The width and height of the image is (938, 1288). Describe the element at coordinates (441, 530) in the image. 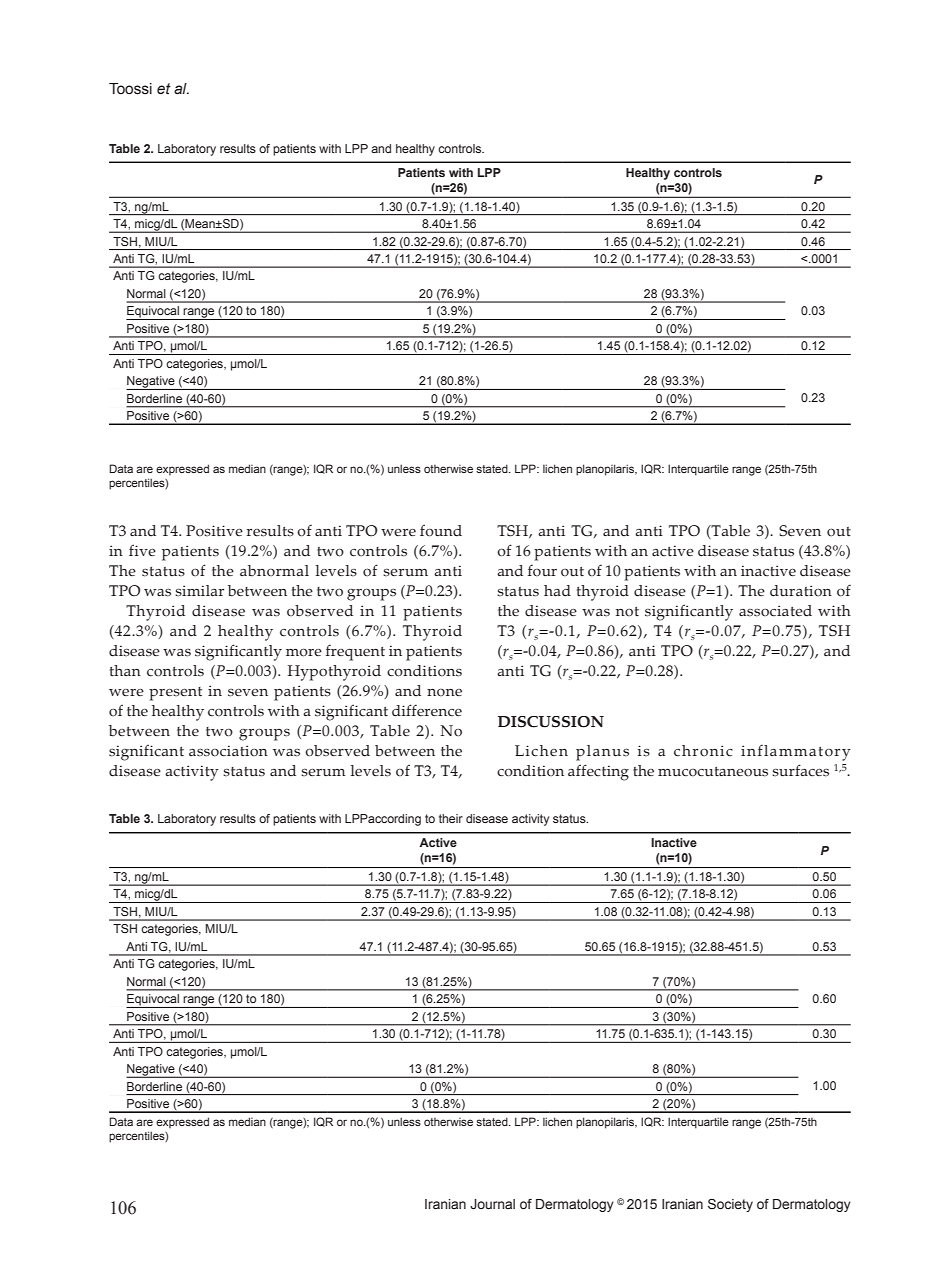

I see `found` at that location.
